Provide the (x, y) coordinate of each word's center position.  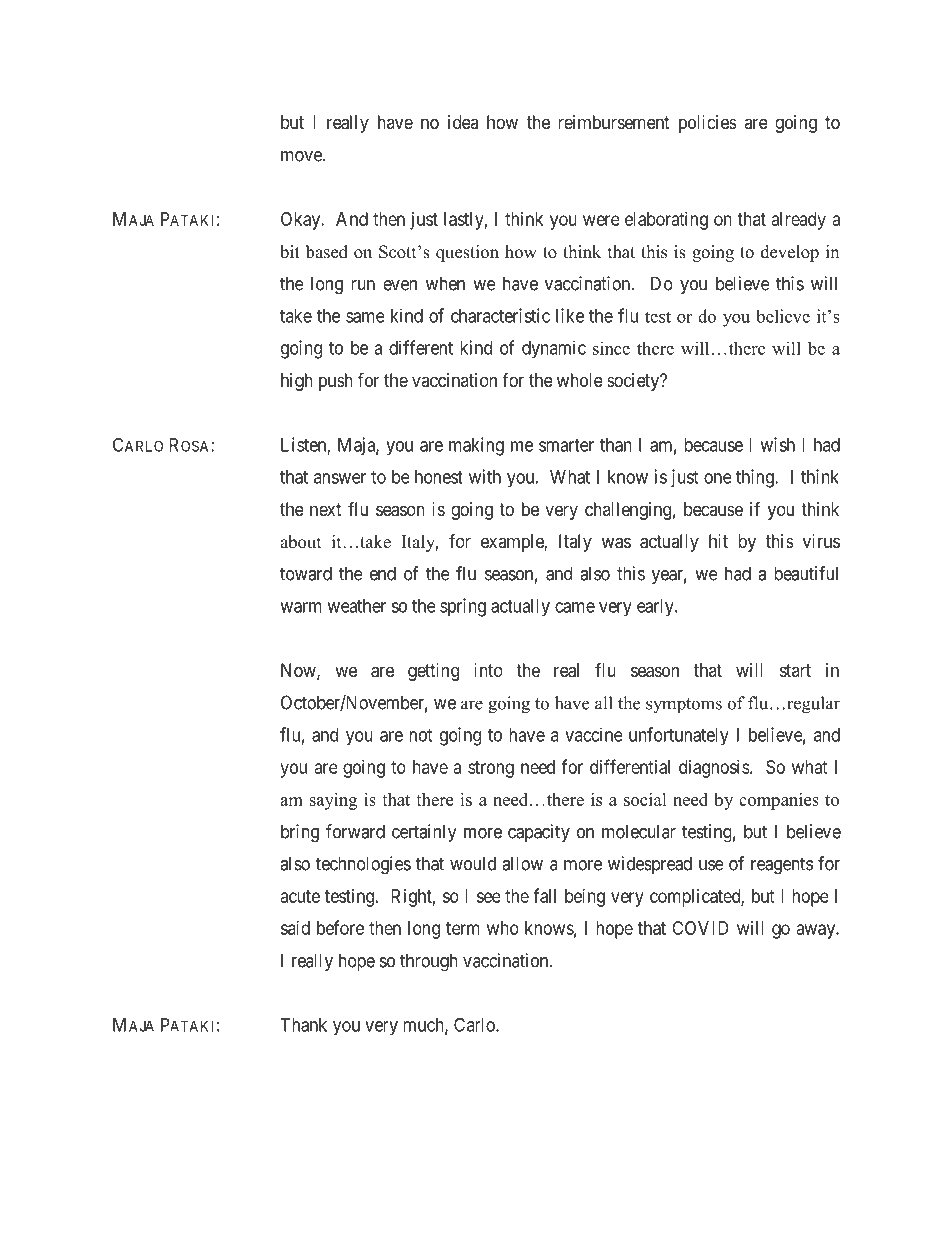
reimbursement (614, 122)
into (488, 670)
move (302, 156)
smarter (566, 445)
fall (544, 895)
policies (708, 124)
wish (777, 444)
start (795, 670)
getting (433, 672)
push (336, 382)
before (340, 927)
